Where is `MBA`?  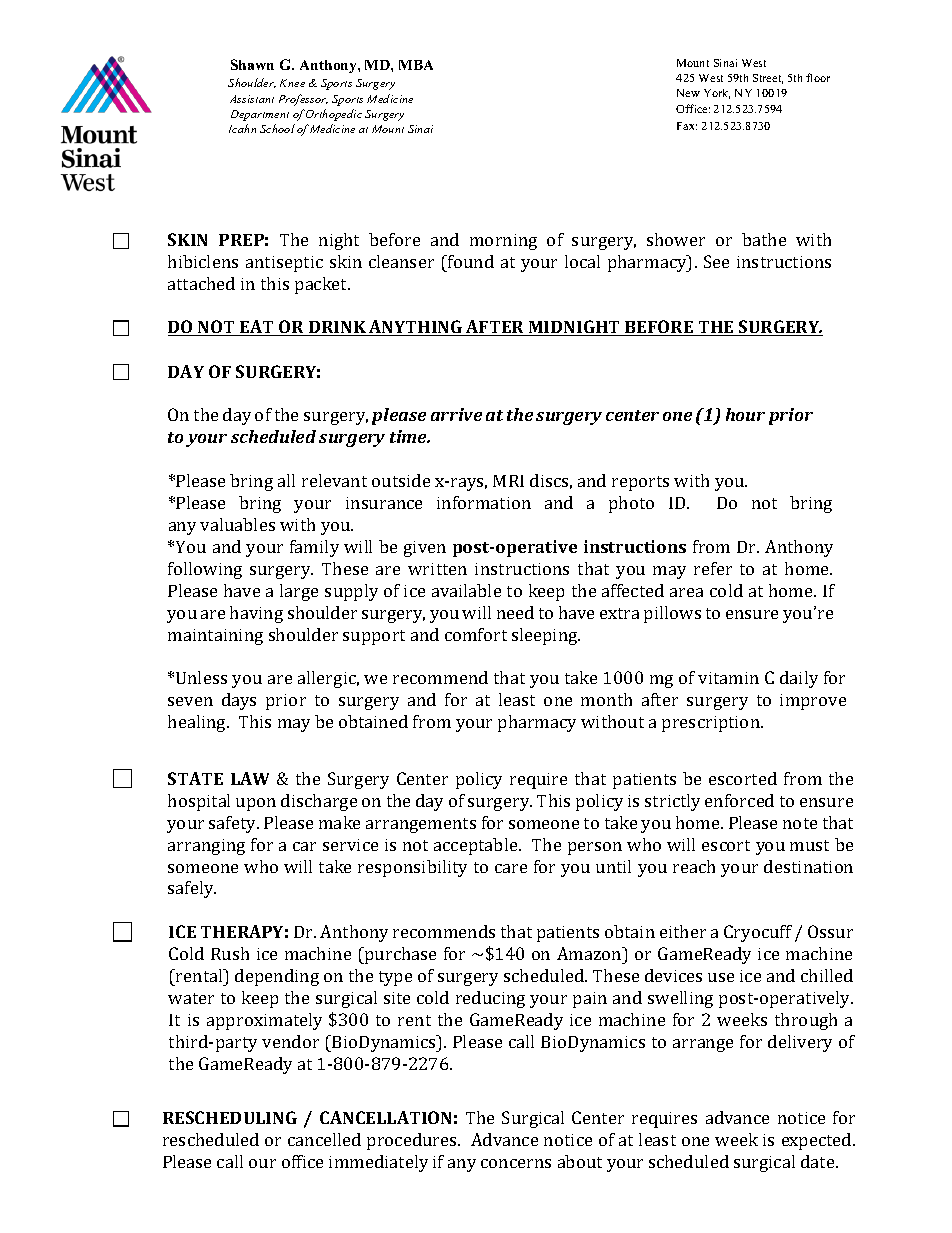 MBA is located at coordinates (416, 65).
